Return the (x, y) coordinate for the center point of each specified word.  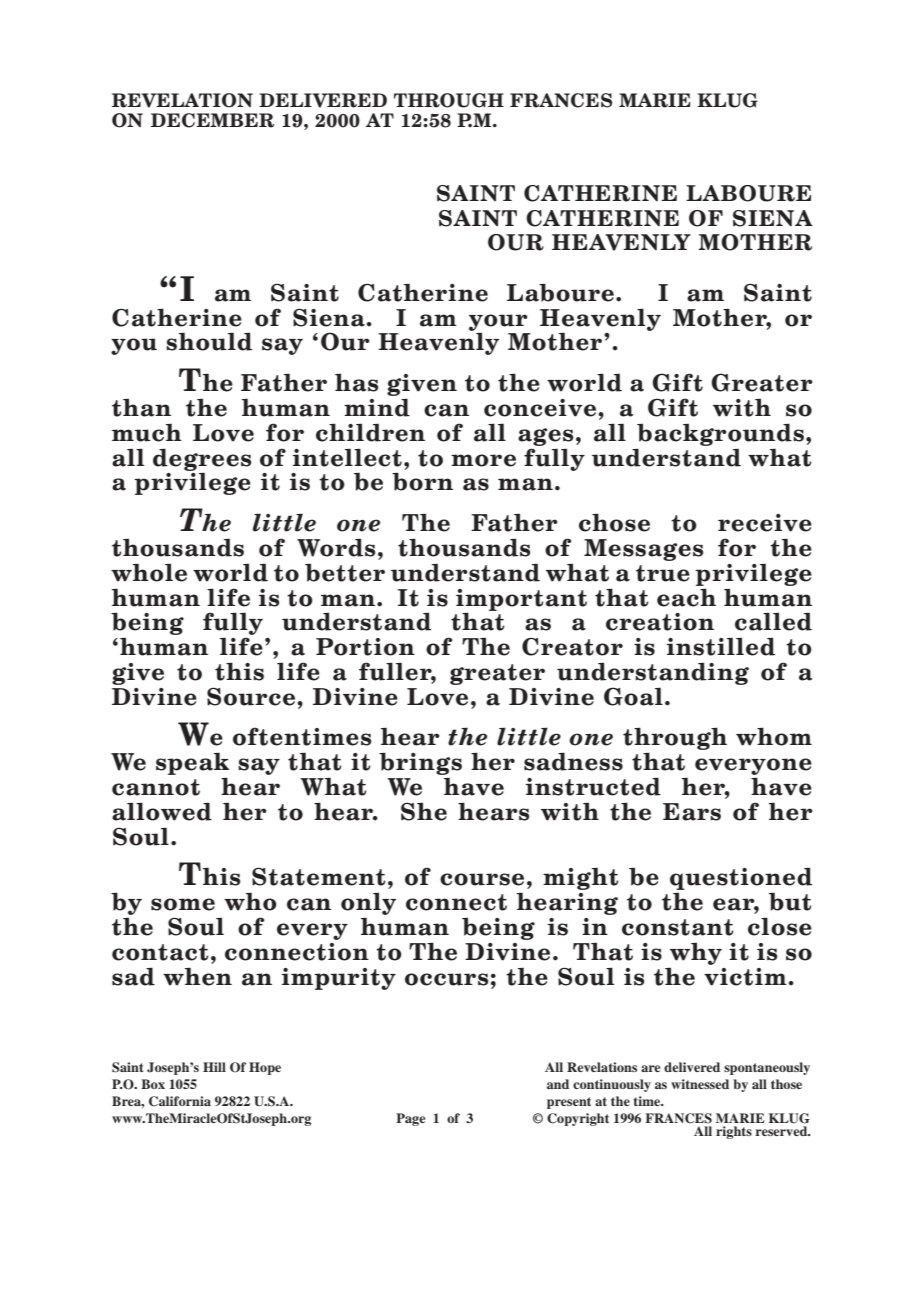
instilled (721, 646)
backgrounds (720, 434)
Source (252, 696)
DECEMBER (213, 120)
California (180, 1101)
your (498, 323)
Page (410, 1119)
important (521, 601)
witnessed (700, 1084)
